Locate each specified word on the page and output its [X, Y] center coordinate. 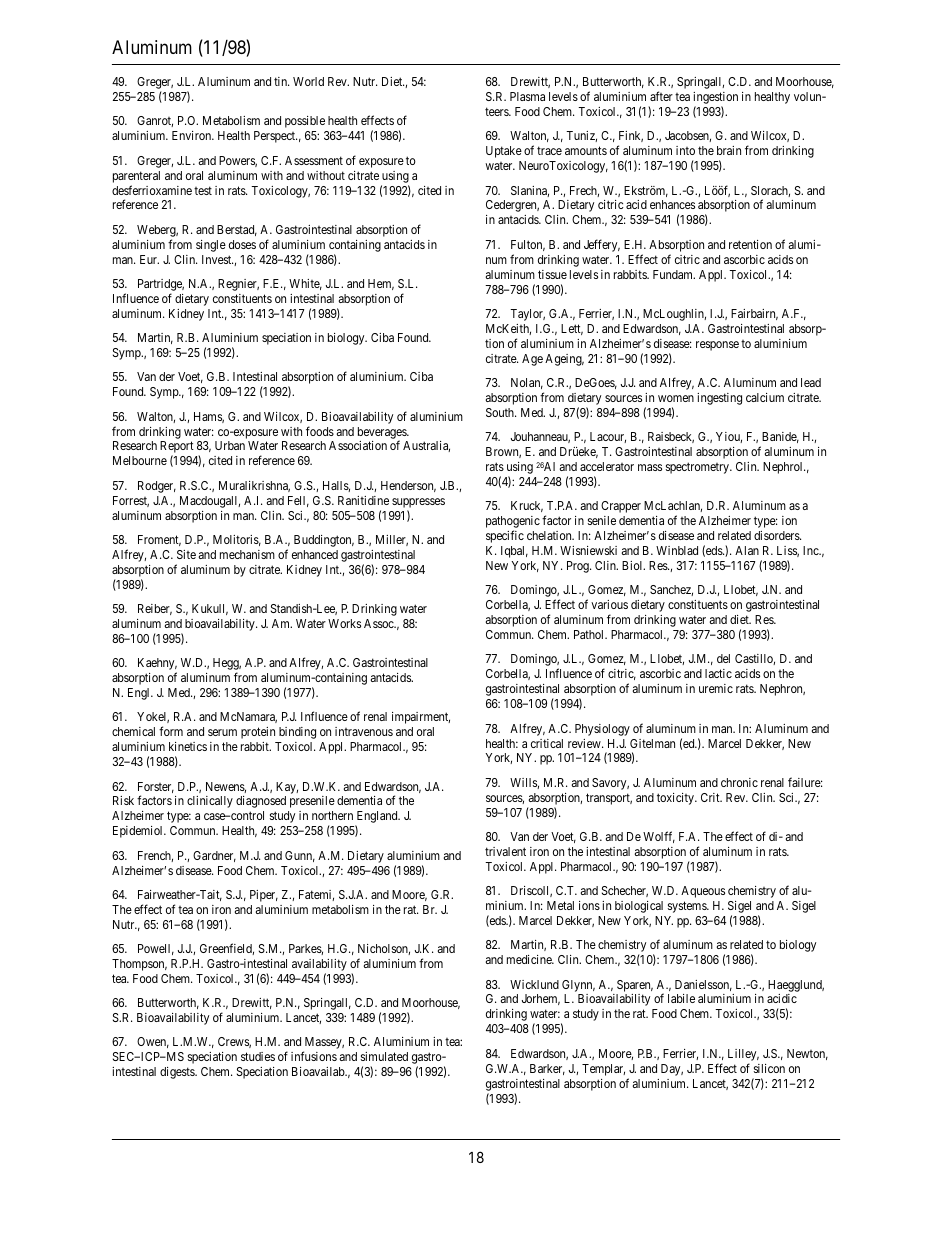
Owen [153, 1042]
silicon [769, 1068]
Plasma [527, 96]
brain [729, 150]
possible [305, 122]
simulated [384, 1056]
